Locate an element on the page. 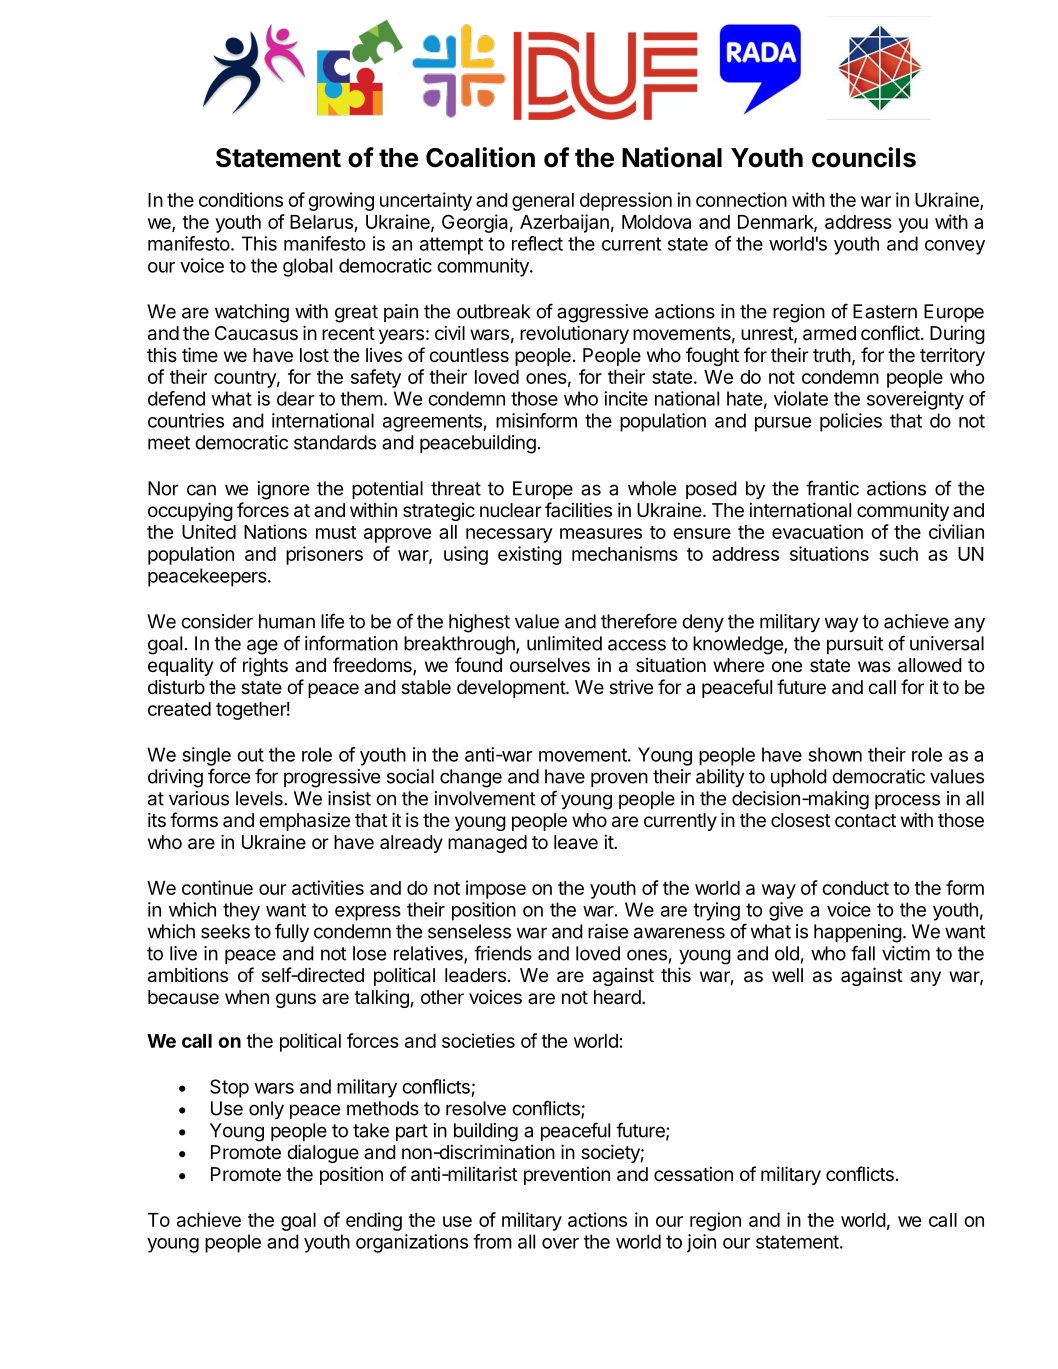  pursuit is located at coordinates (855, 645).
